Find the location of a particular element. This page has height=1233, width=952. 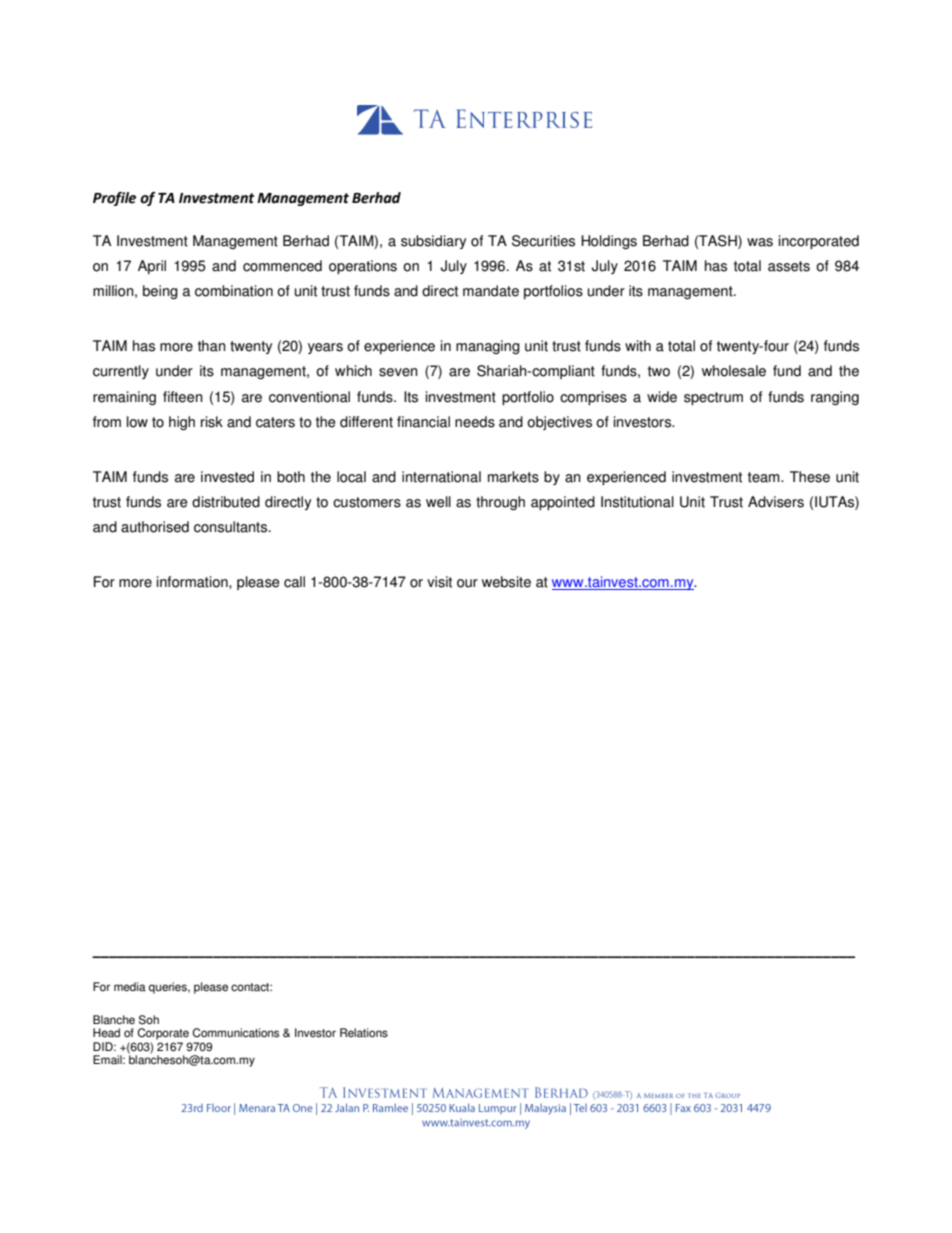

fifteen is located at coordinates (183, 397).
